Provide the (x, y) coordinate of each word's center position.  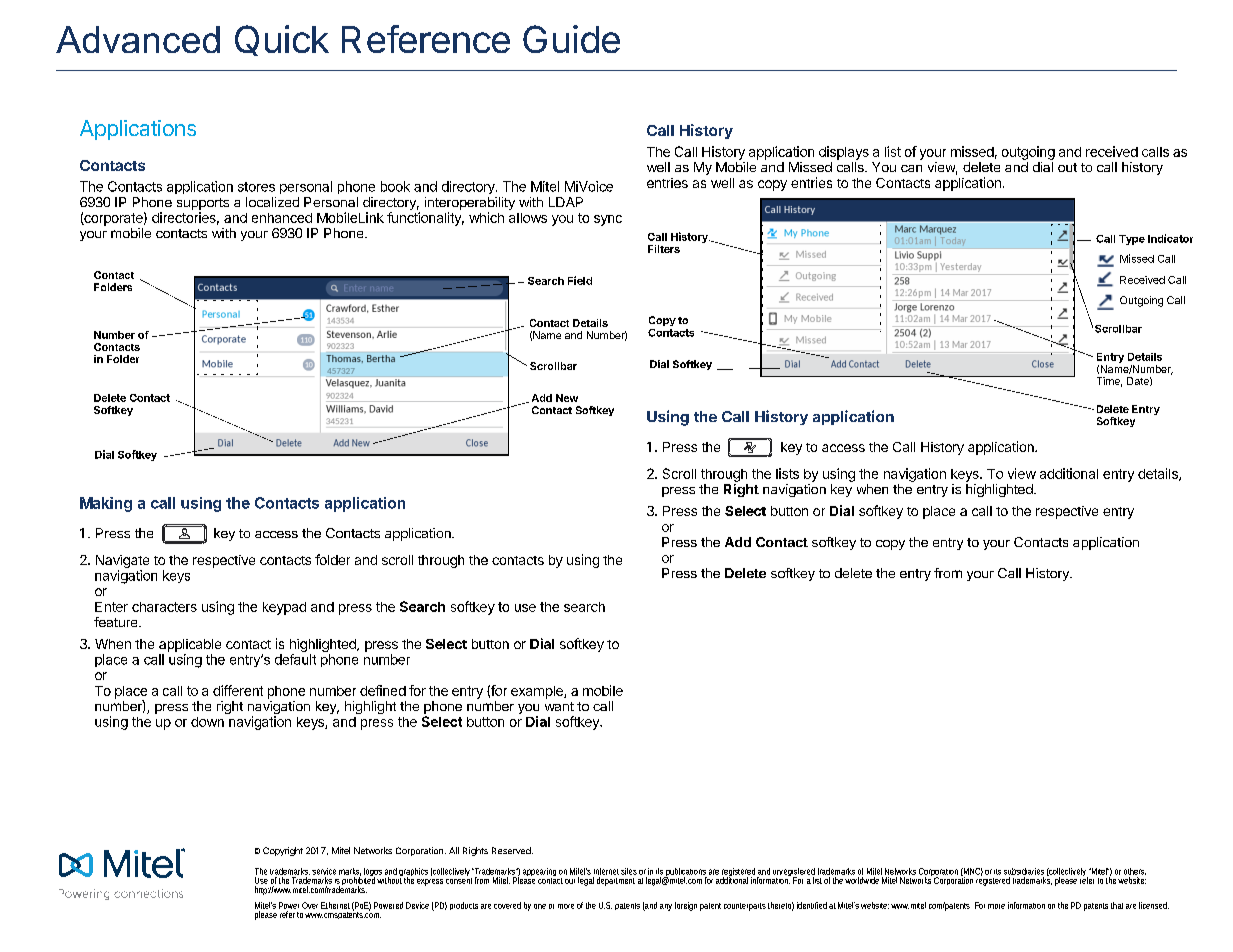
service (324, 871)
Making (106, 504)
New (567, 398)
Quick (282, 40)
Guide (571, 39)
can (911, 168)
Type (1132, 240)
